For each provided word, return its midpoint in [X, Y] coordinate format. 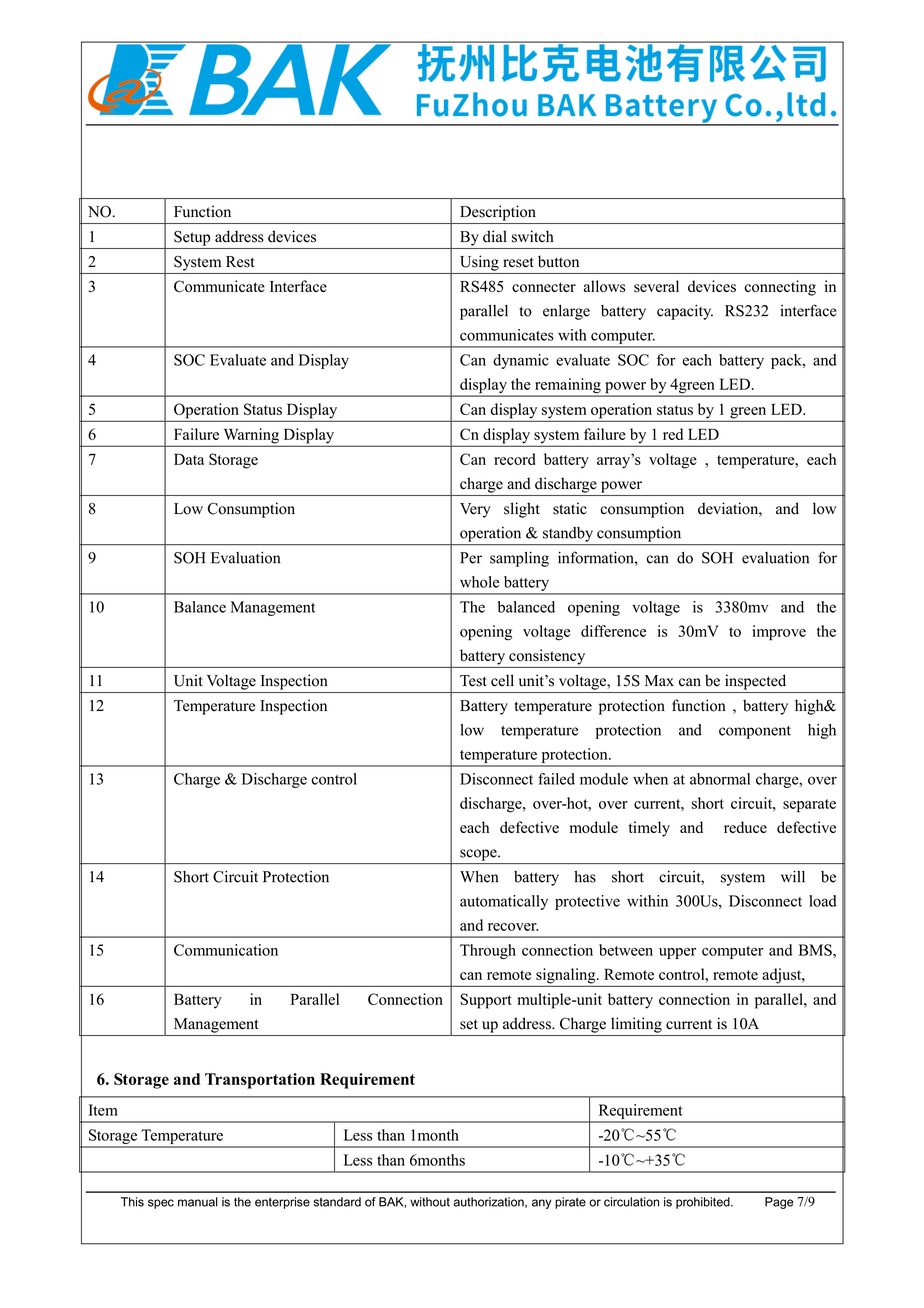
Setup [192, 238]
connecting [780, 288]
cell [502, 680]
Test [473, 681]
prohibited [704, 1203]
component [755, 732]
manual [198, 1202]
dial [495, 236]
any [541, 1204]
